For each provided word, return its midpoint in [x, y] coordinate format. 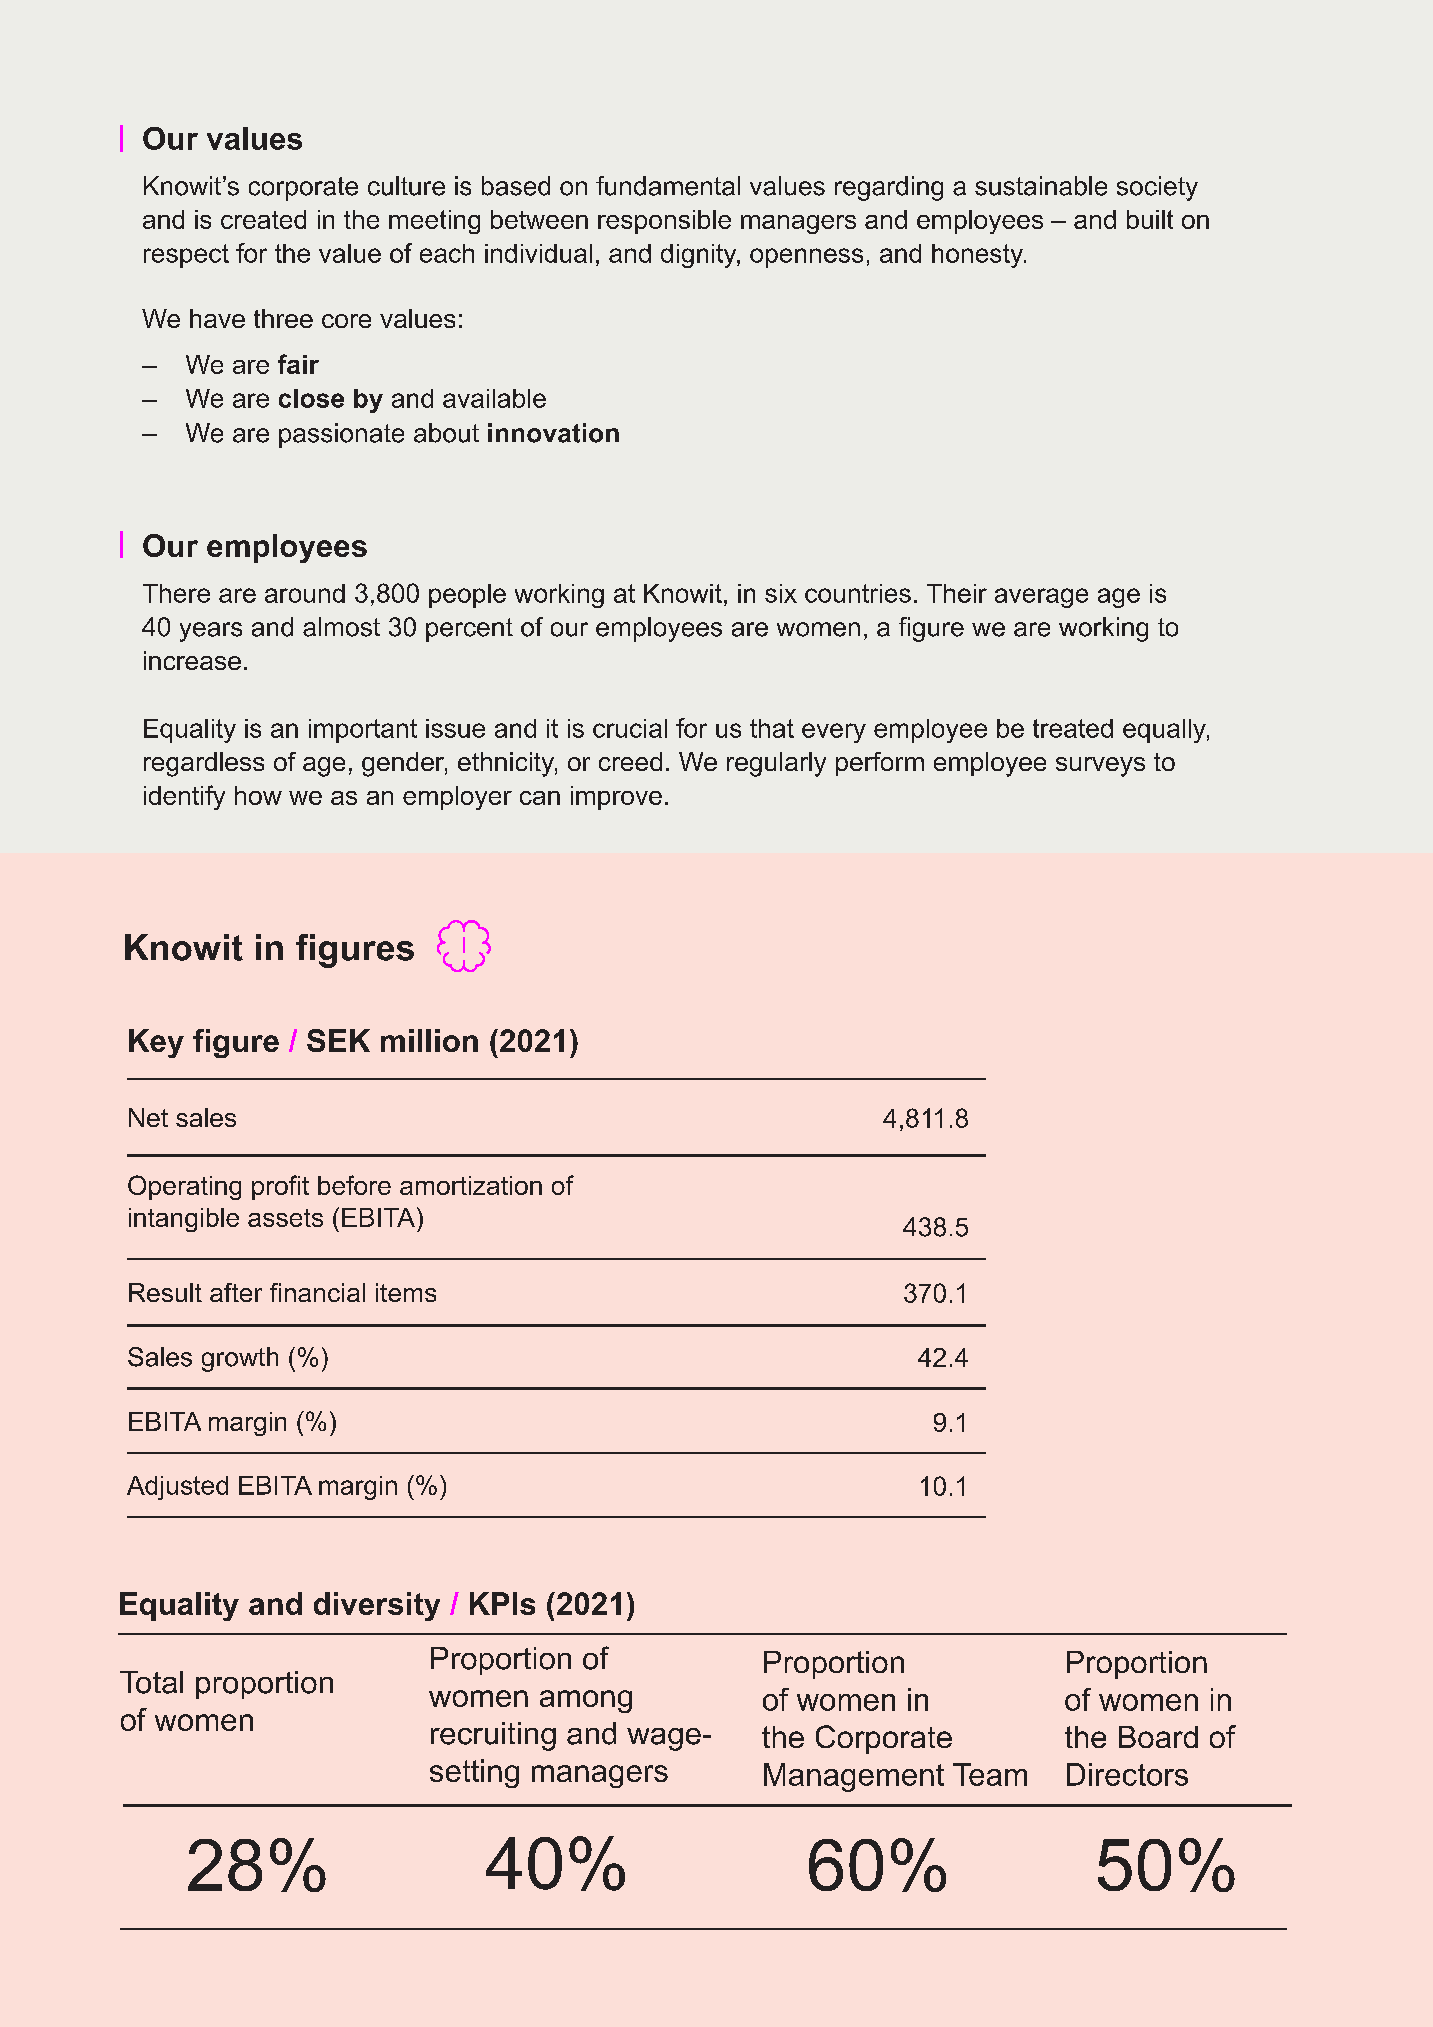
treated [1073, 728]
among [586, 1701]
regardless [204, 764]
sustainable [1041, 186]
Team [990, 1774]
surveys [1100, 767]
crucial [630, 728]
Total [151, 1682]
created [263, 219]
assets [285, 1218]
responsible [664, 222]
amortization [471, 1185]
